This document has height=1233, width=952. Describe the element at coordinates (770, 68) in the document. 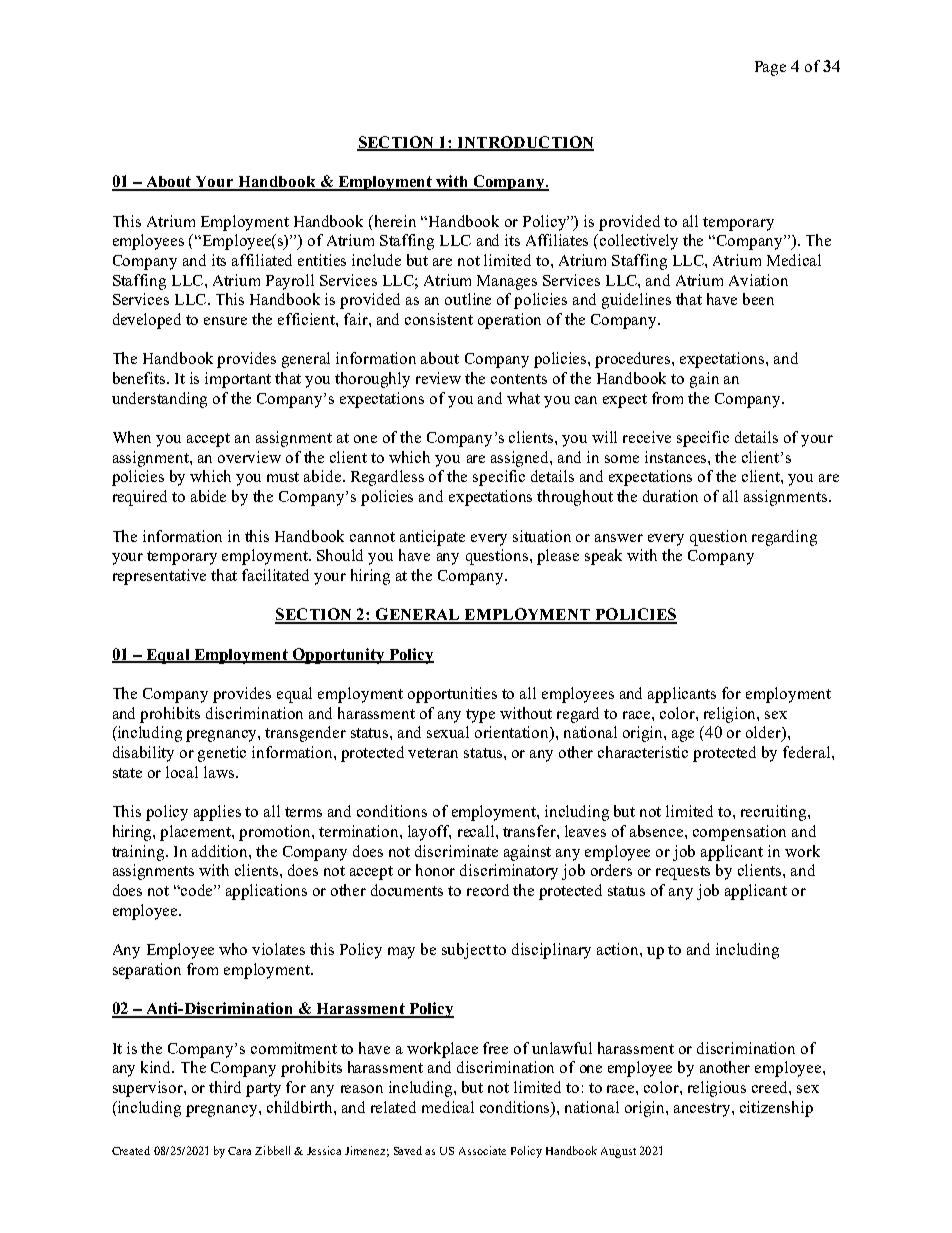

I see `Page` at that location.
